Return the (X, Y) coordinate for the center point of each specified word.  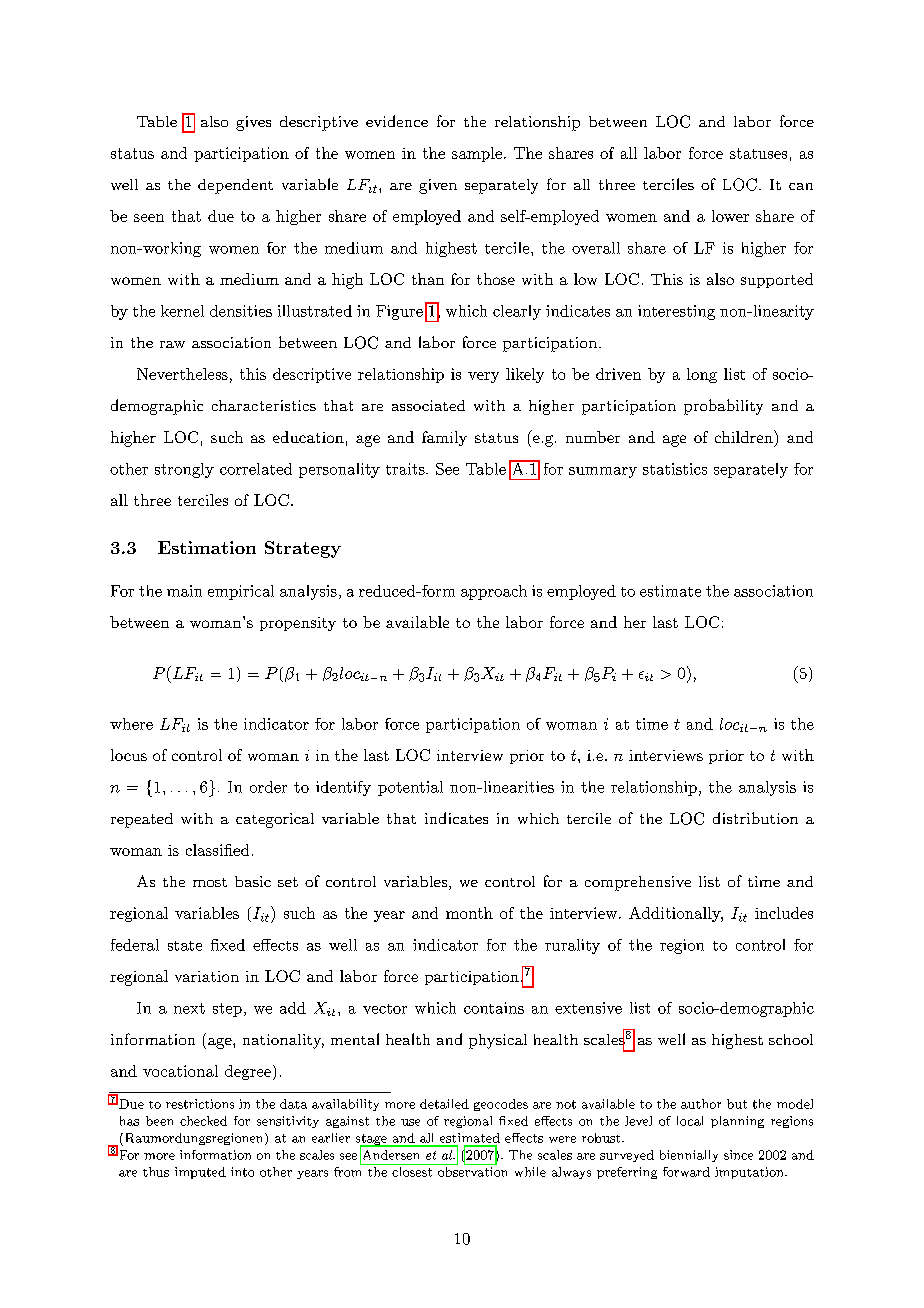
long (702, 375)
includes (784, 913)
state (185, 946)
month (469, 913)
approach (494, 592)
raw (172, 344)
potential (410, 788)
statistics (675, 469)
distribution (755, 818)
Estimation (207, 547)
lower (730, 216)
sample (477, 154)
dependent (235, 186)
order (268, 787)
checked (203, 1121)
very (483, 377)
